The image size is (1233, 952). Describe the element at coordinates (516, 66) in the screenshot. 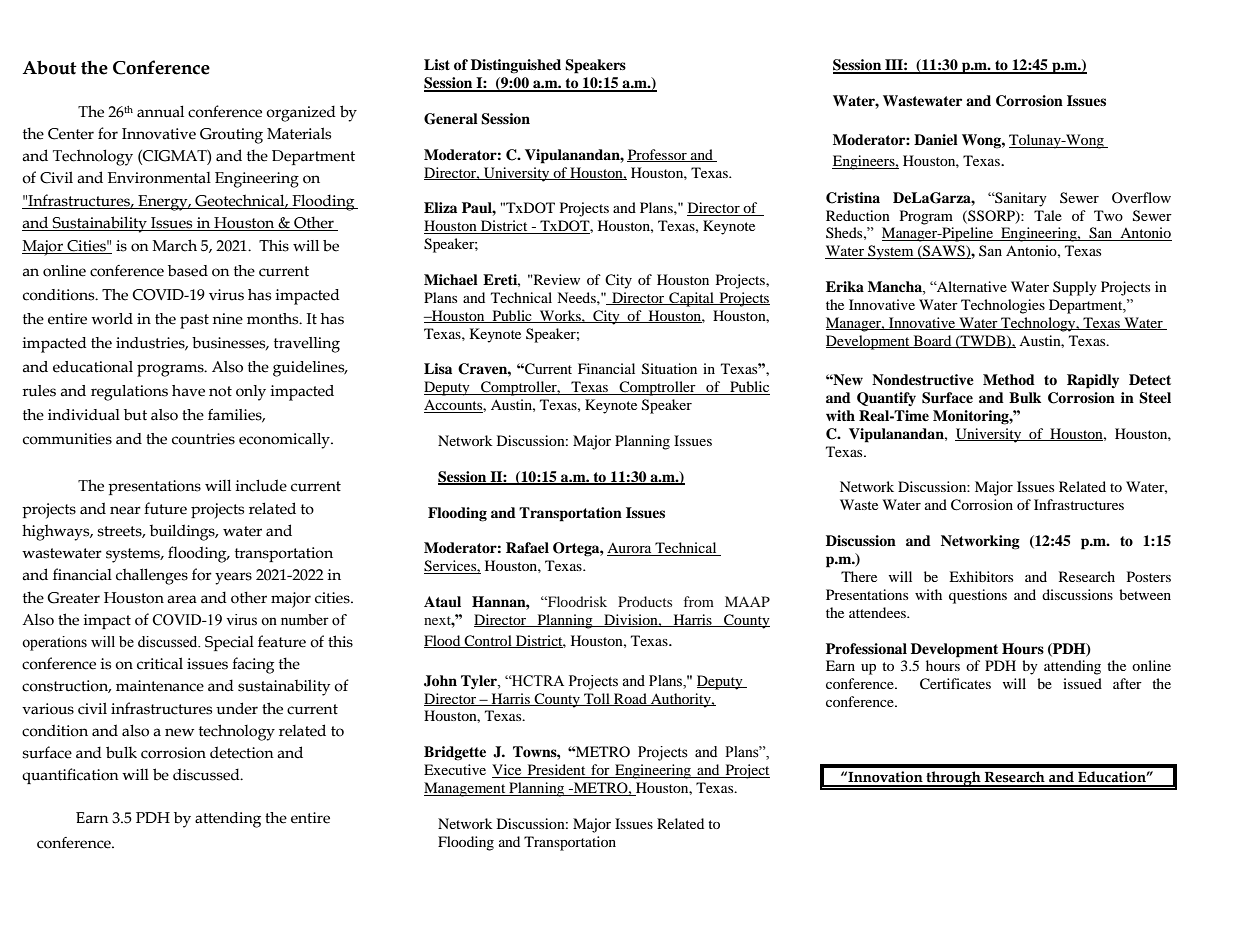

I see `Distinguished` at that location.
